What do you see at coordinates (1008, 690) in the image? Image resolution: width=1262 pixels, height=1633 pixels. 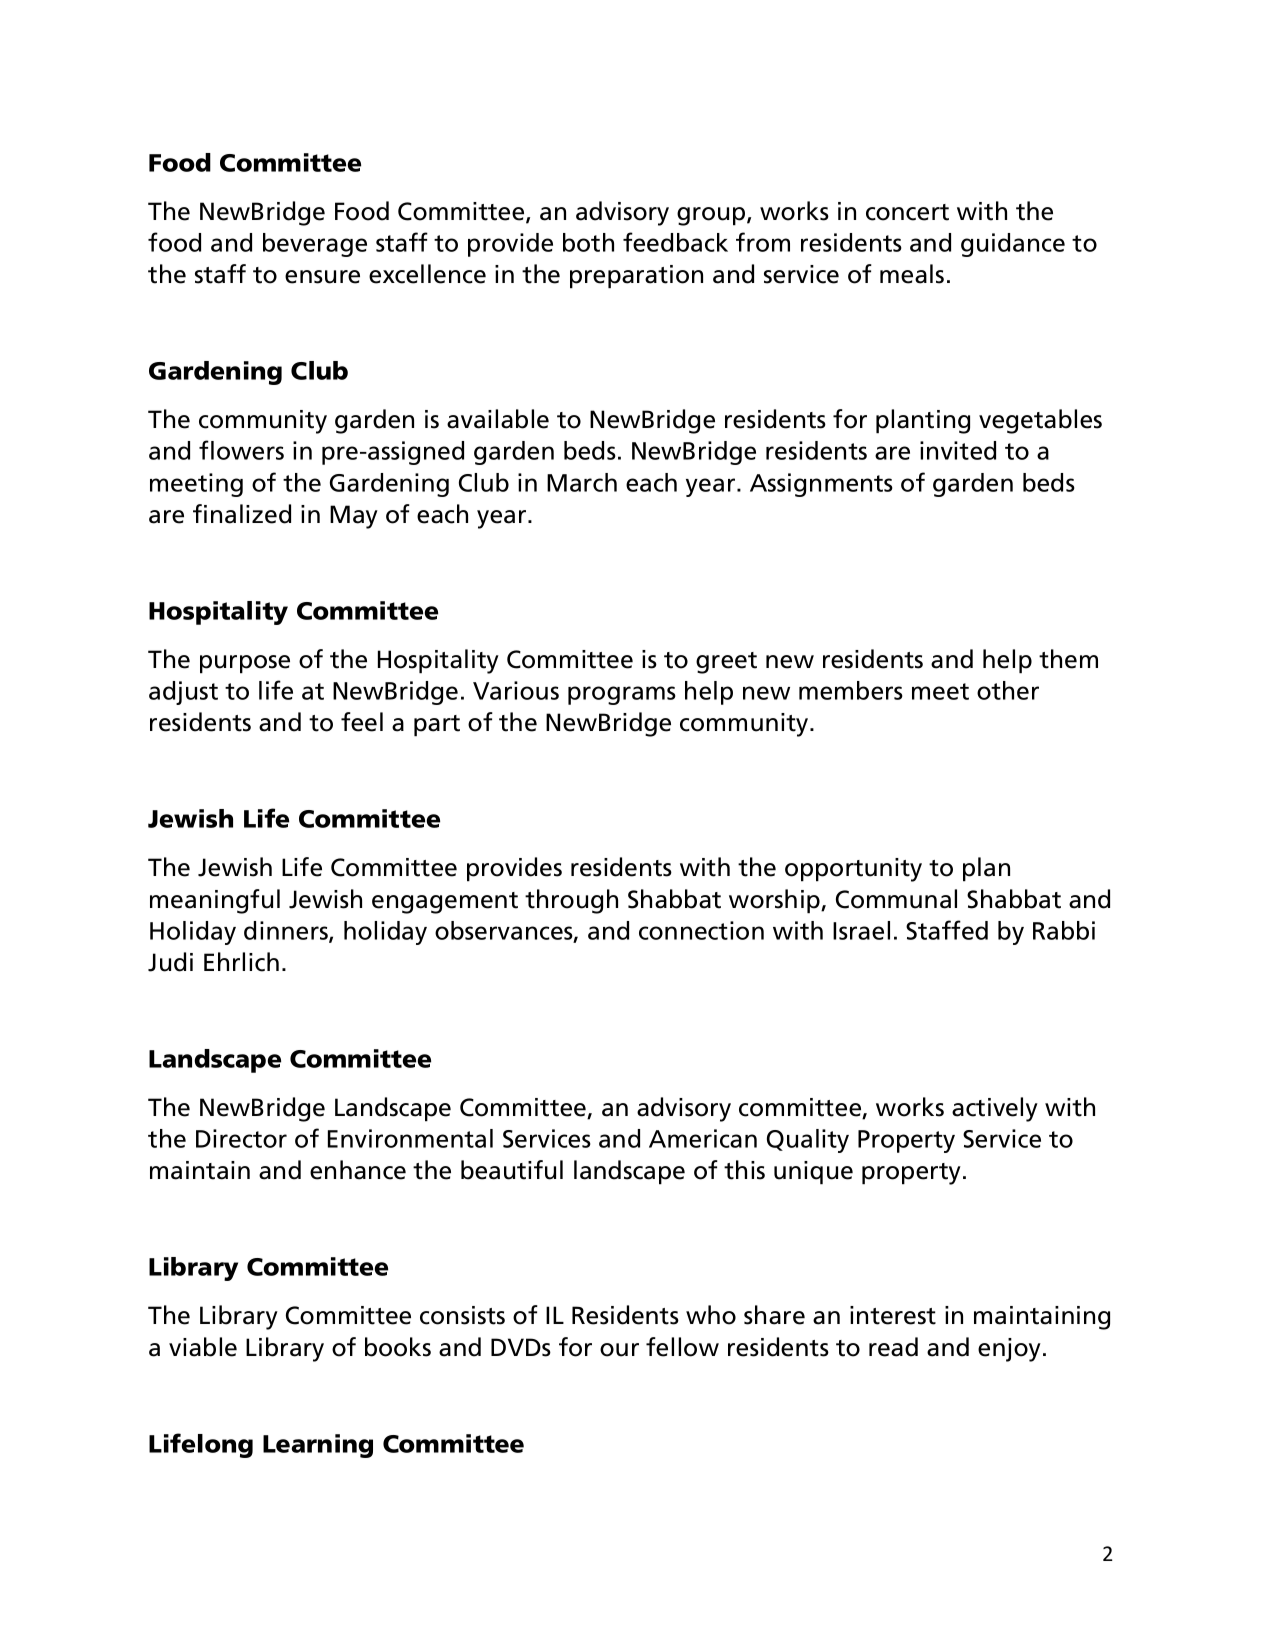 I see `other` at bounding box center [1008, 690].
